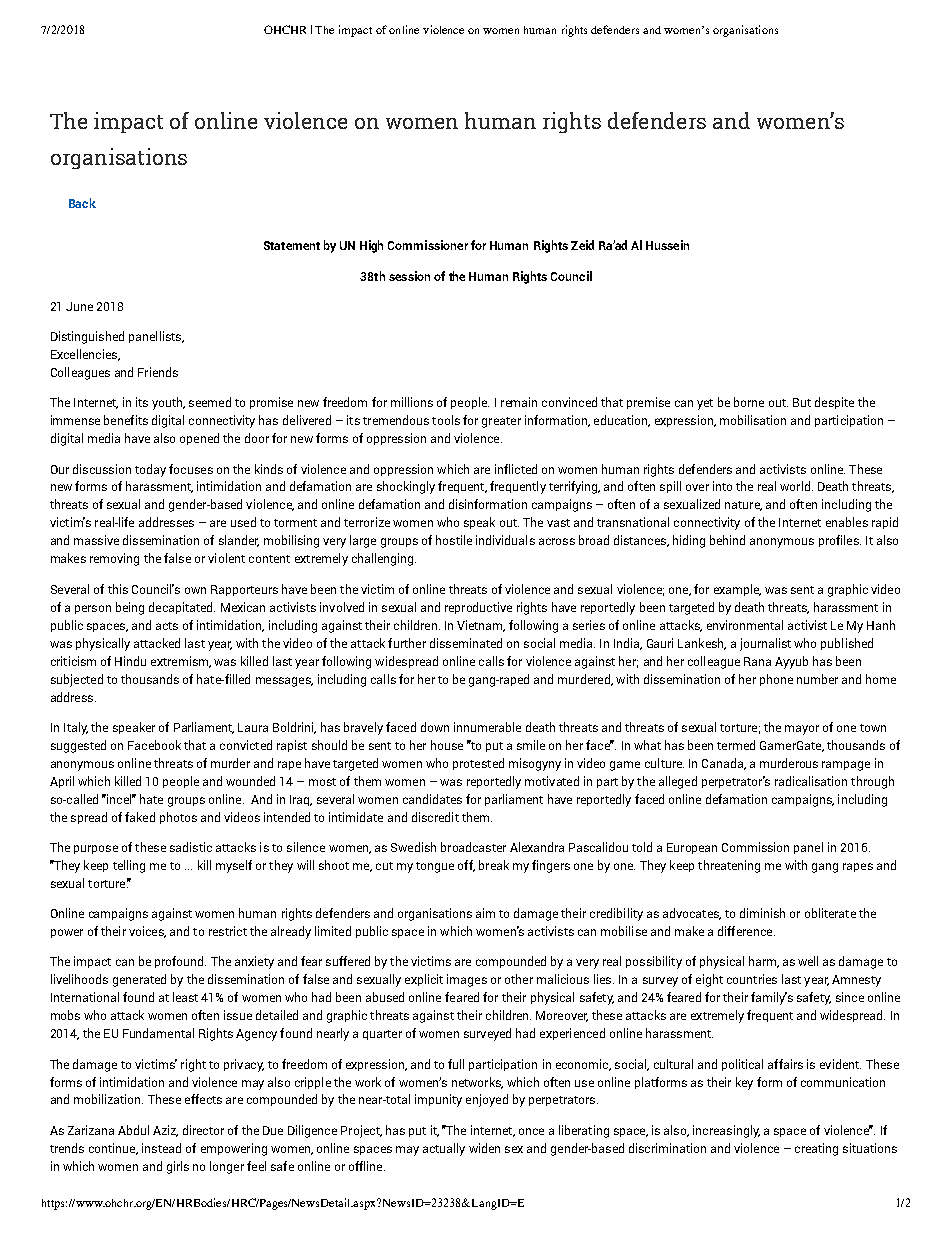 Image resolution: width=952 pixels, height=1233 pixels. Describe the element at coordinates (454, 540) in the screenshot. I see `hostile` at that location.
